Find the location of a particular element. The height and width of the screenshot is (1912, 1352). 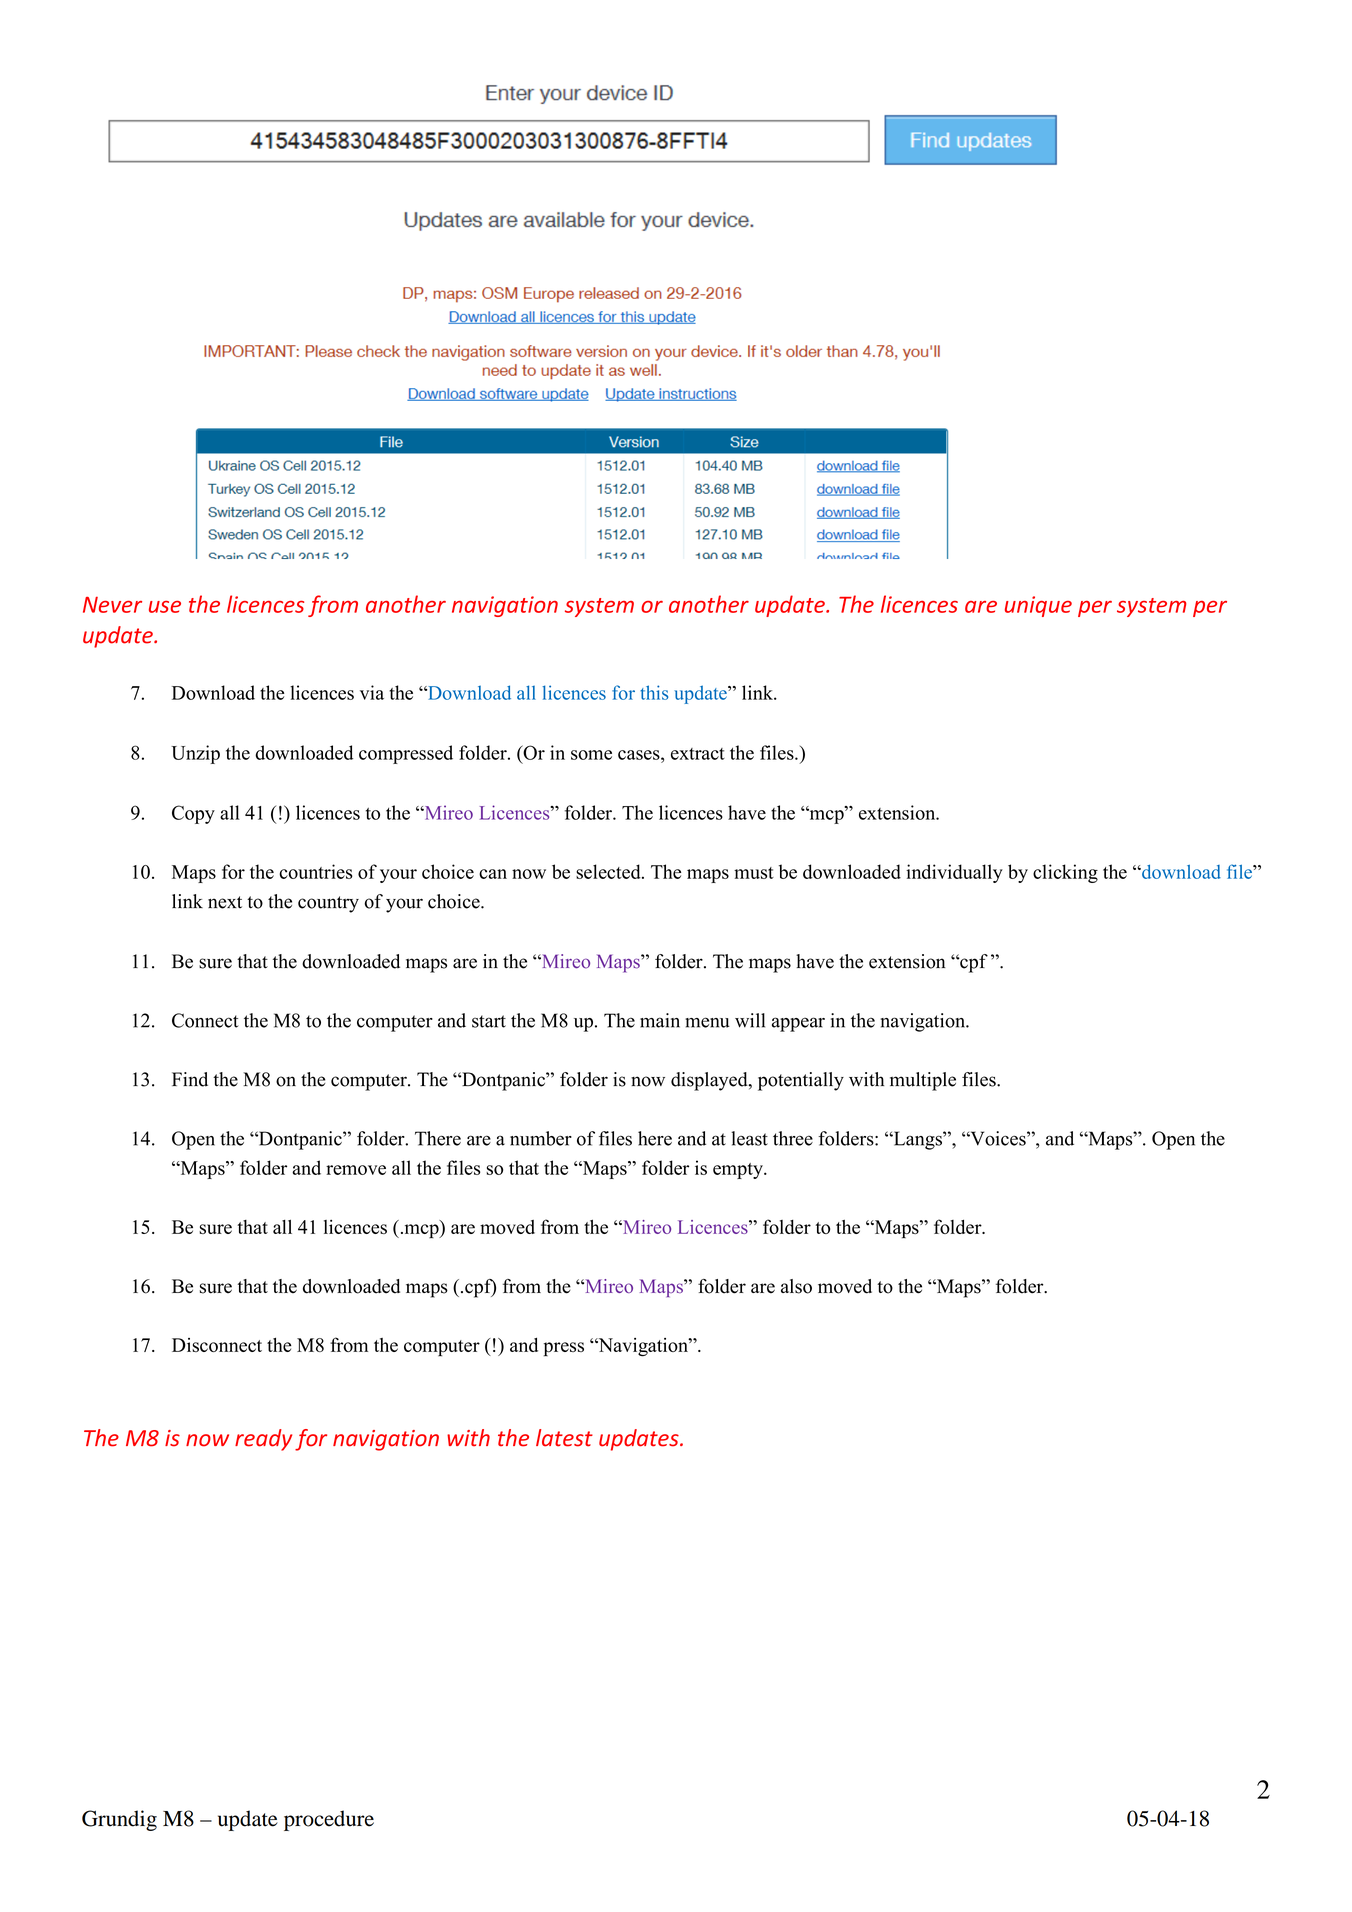

use is located at coordinates (165, 607).
